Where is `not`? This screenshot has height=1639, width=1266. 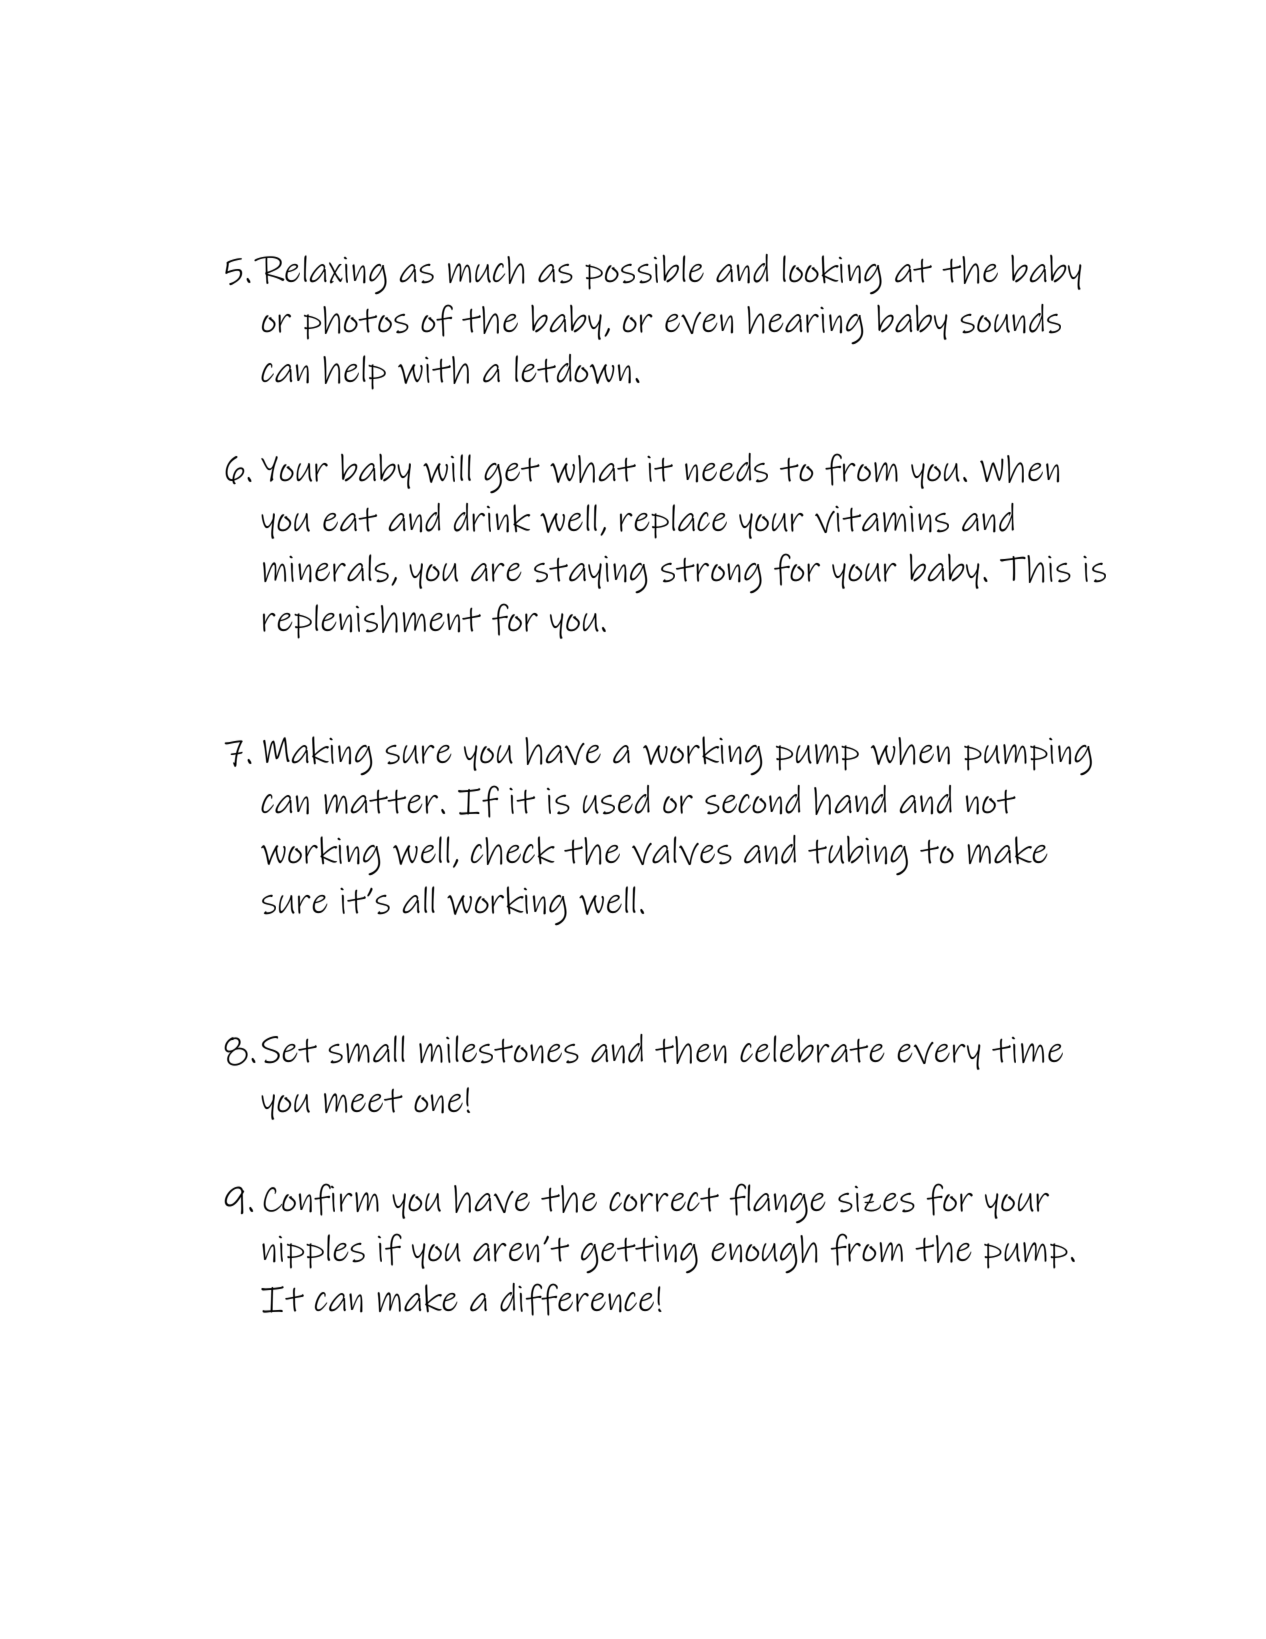
not is located at coordinates (990, 802).
